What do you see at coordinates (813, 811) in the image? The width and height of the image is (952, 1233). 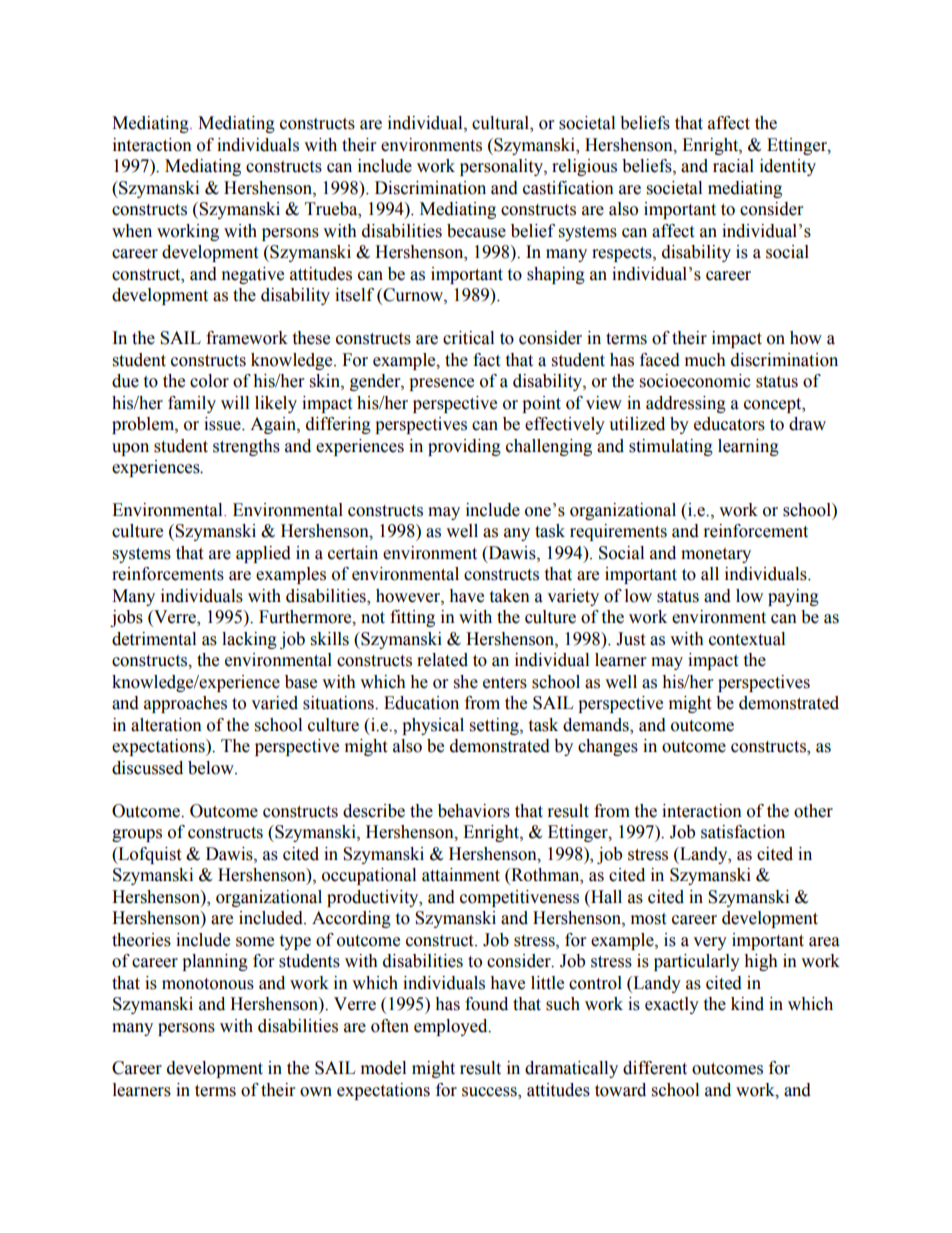 I see `other` at bounding box center [813, 811].
